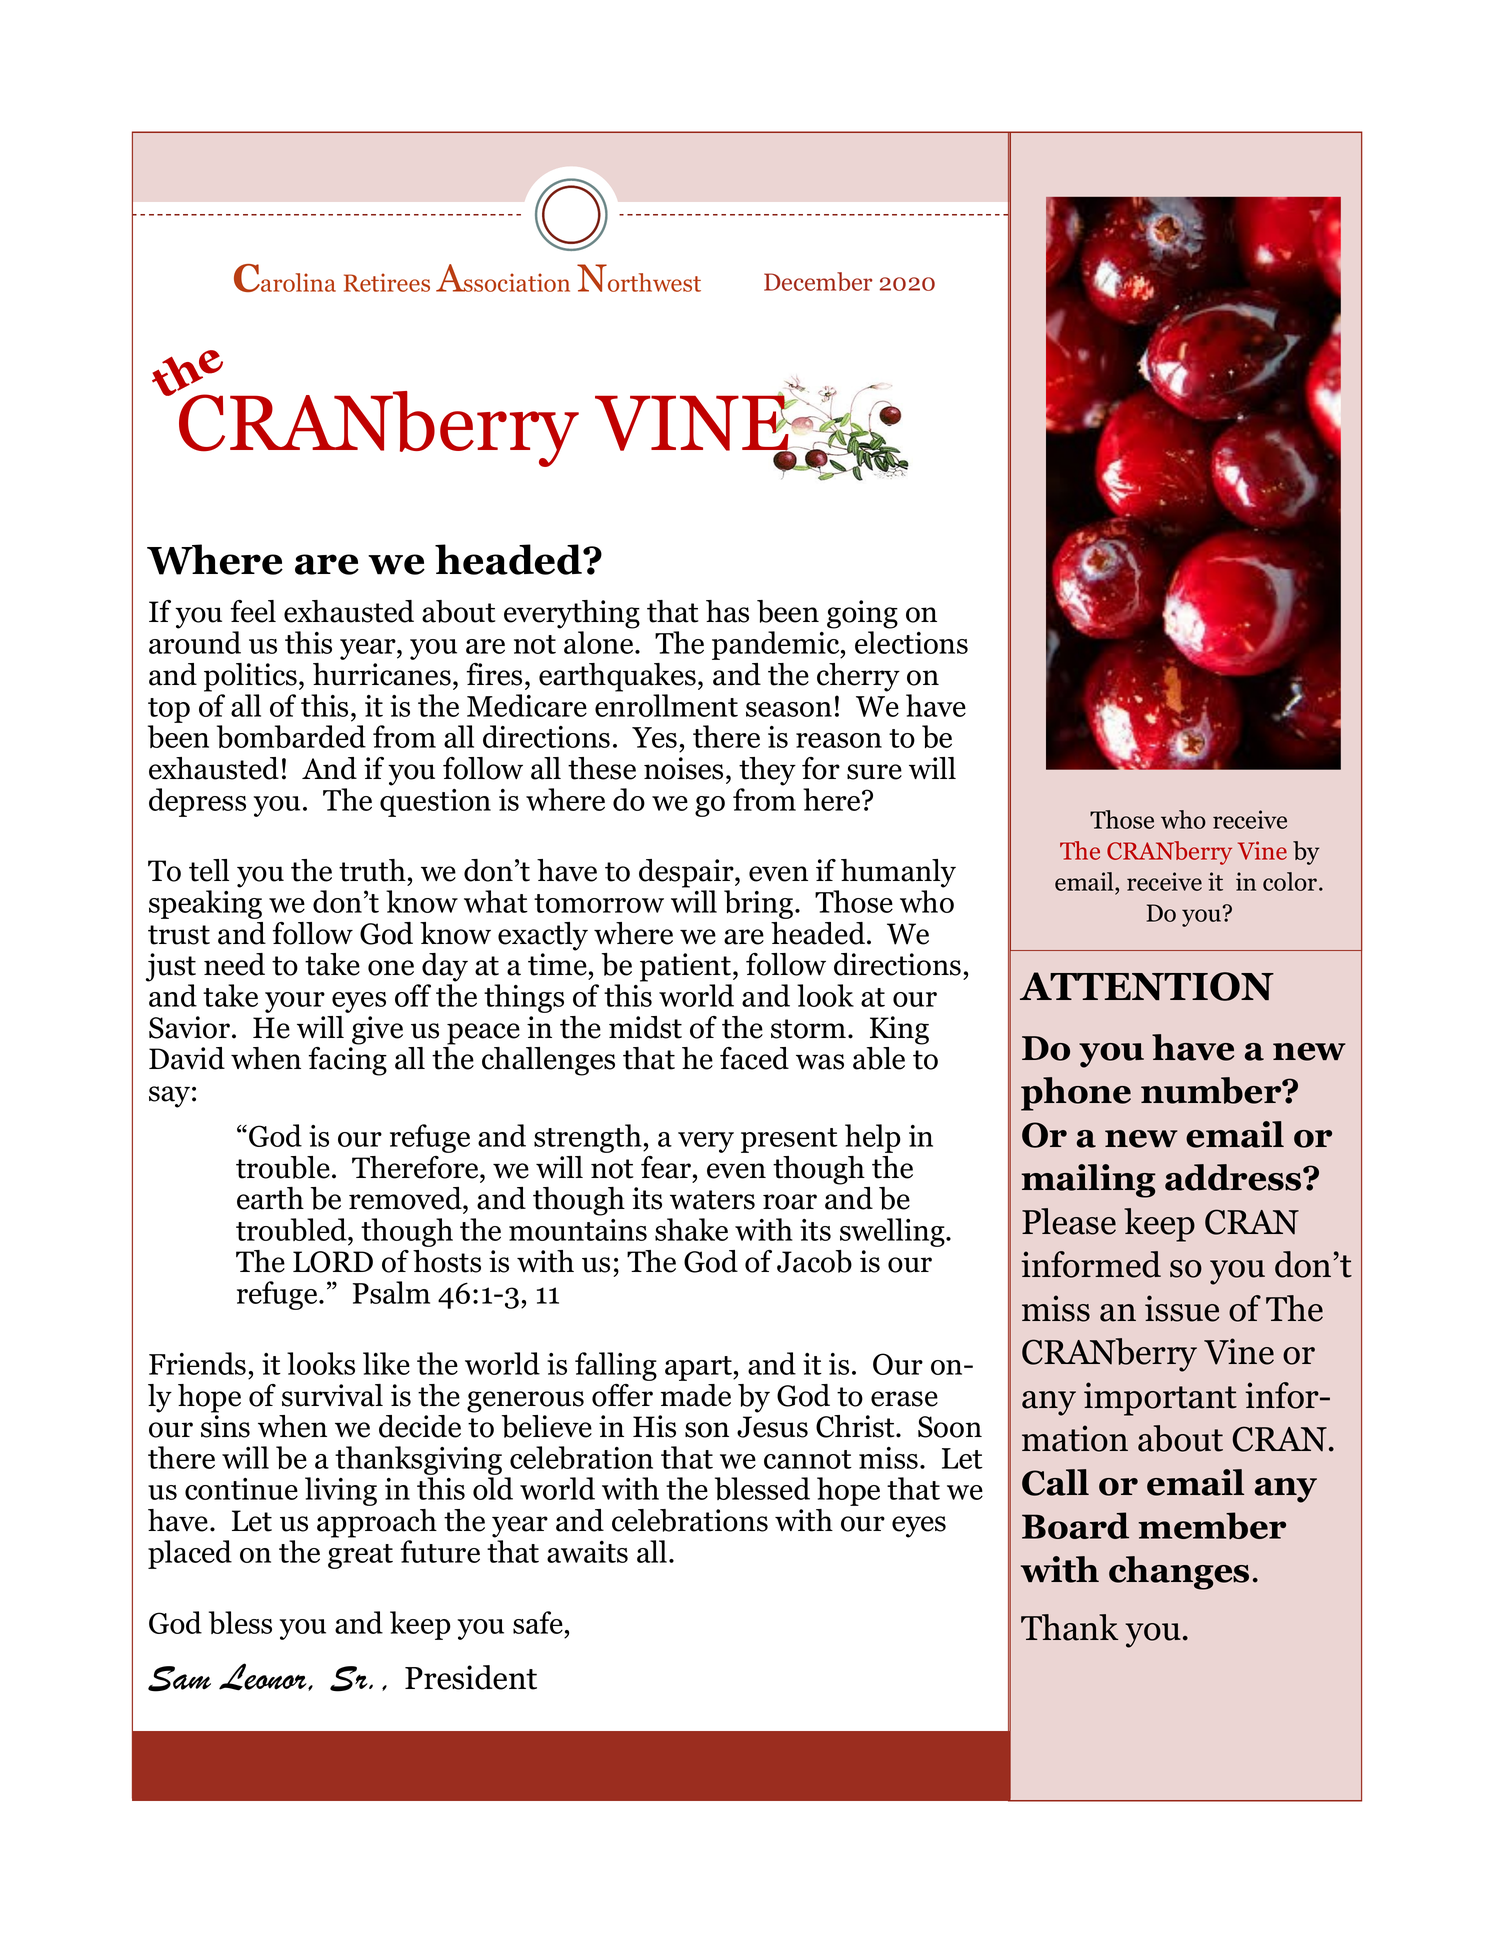  What do you see at coordinates (687, 967) in the page?
I see `patient` at bounding box center [687, 967].
